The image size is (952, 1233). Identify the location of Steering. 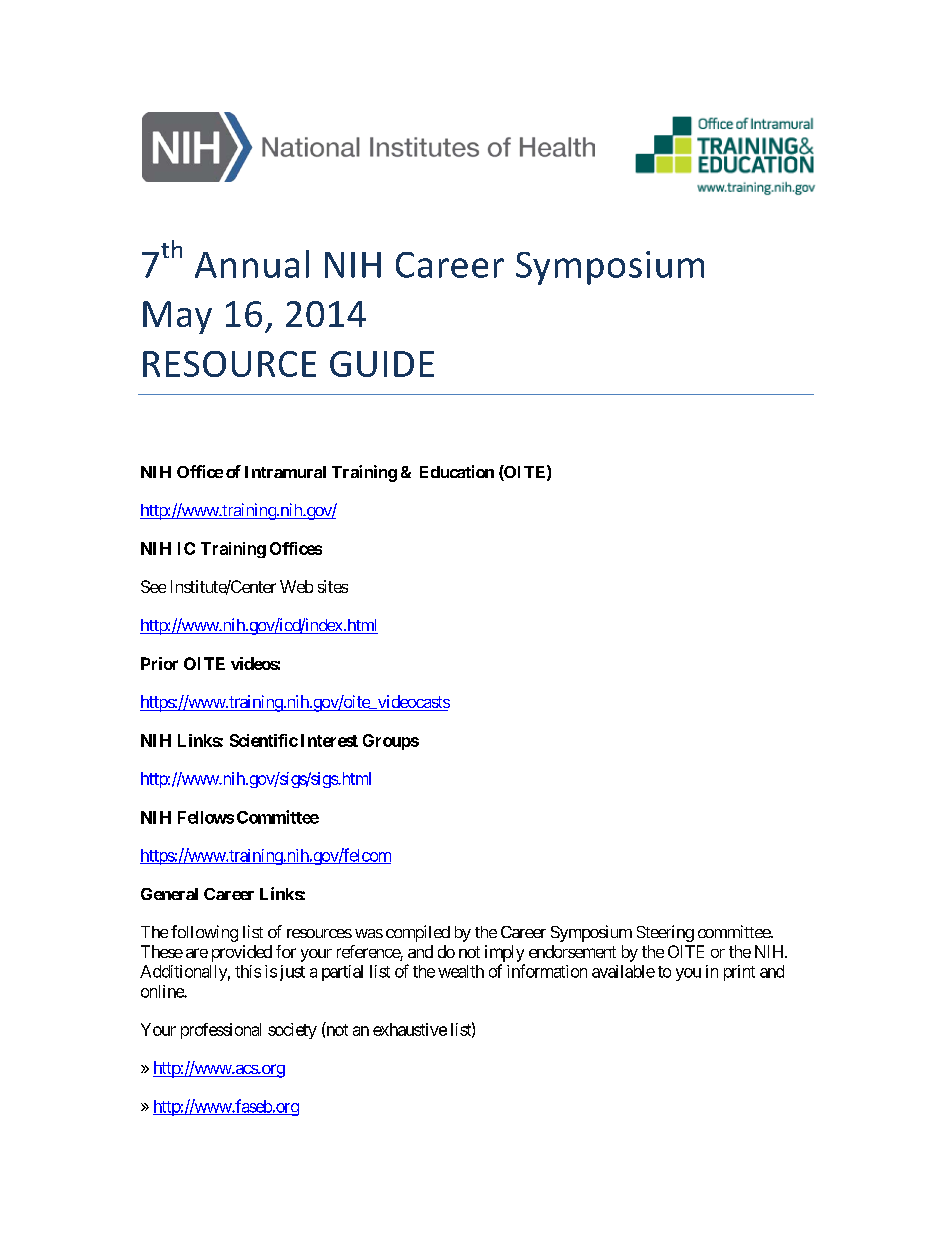
(665, 933).
